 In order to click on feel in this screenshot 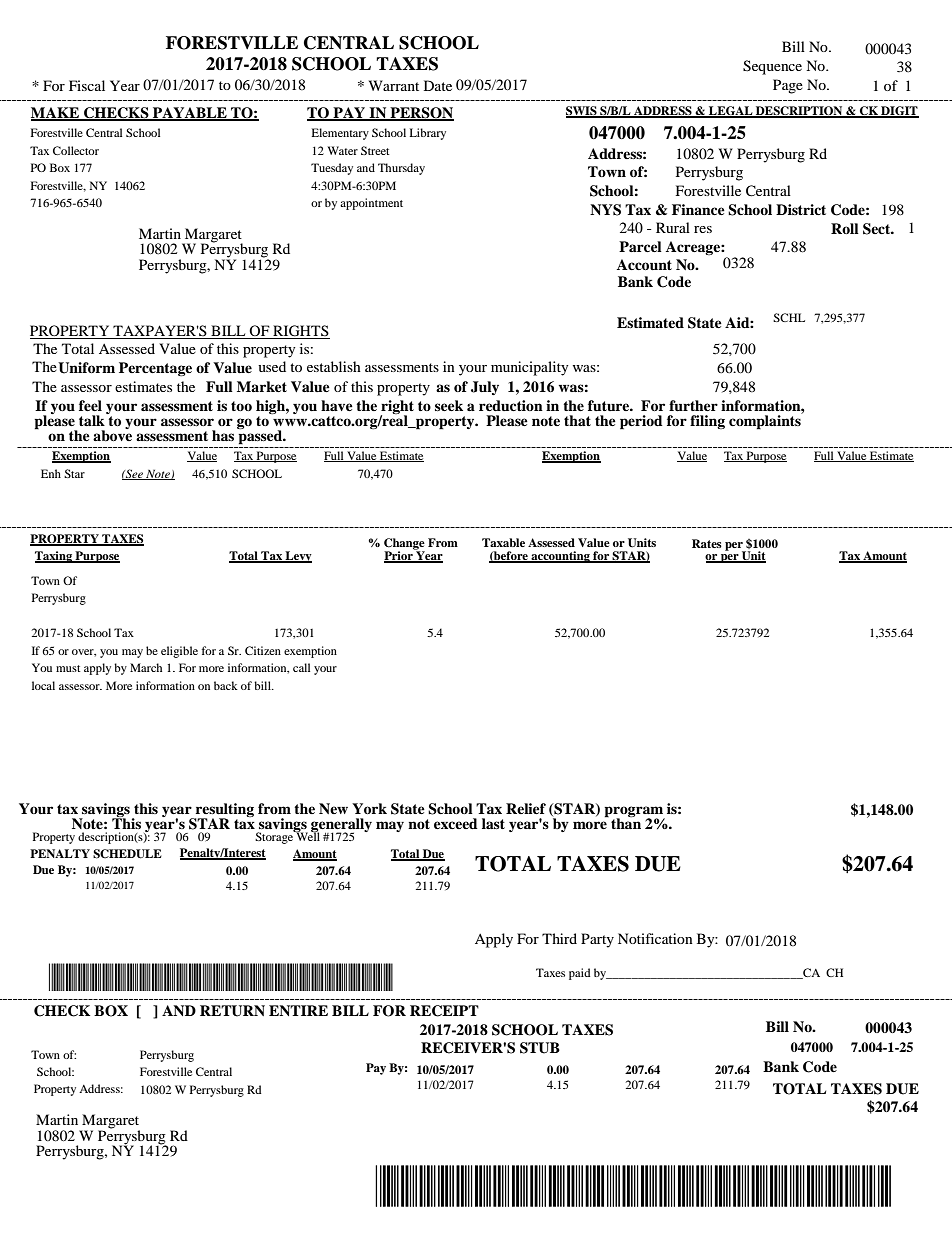, I will do `click(90, 405)`.
